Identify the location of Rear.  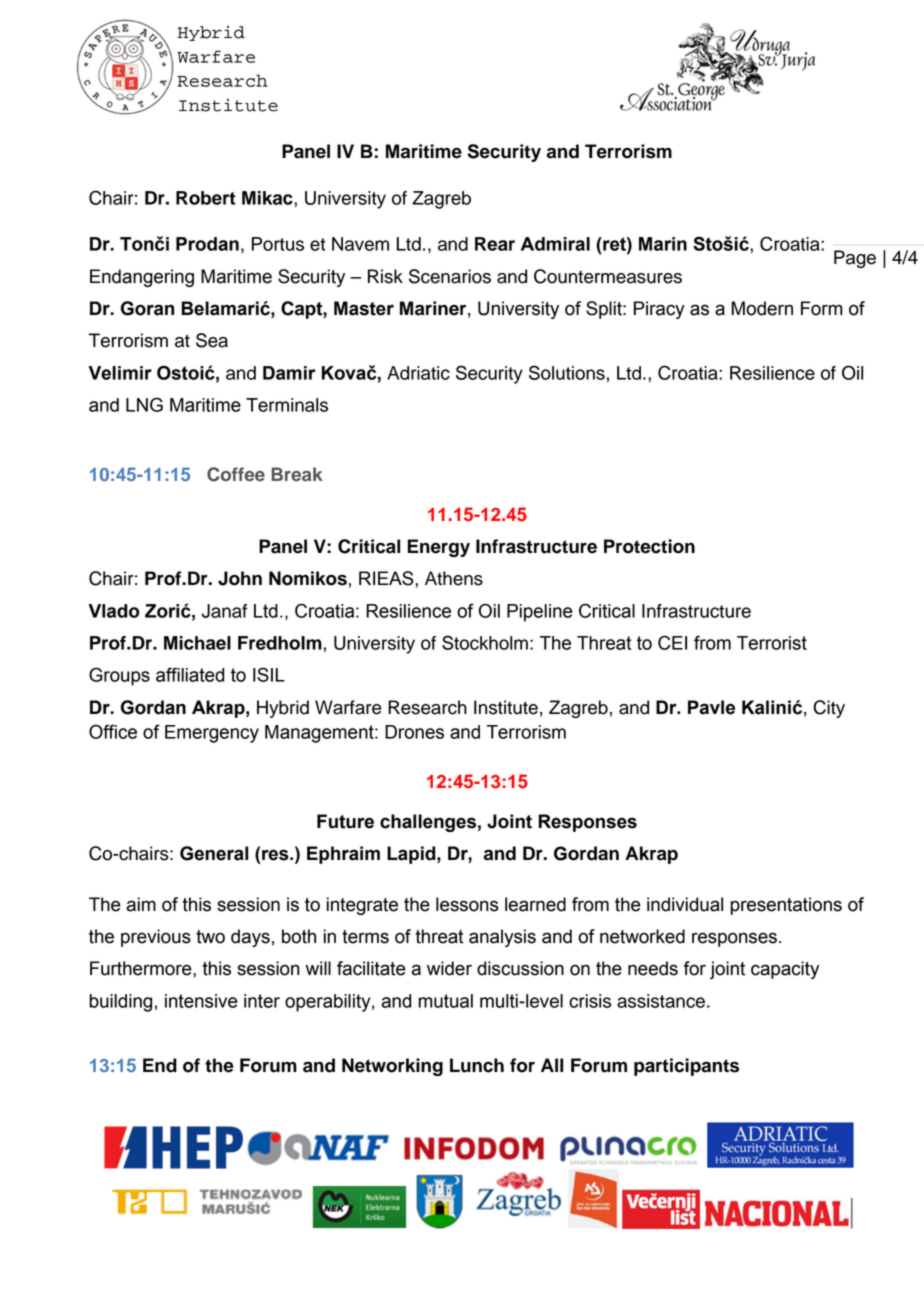
(495, 244).
